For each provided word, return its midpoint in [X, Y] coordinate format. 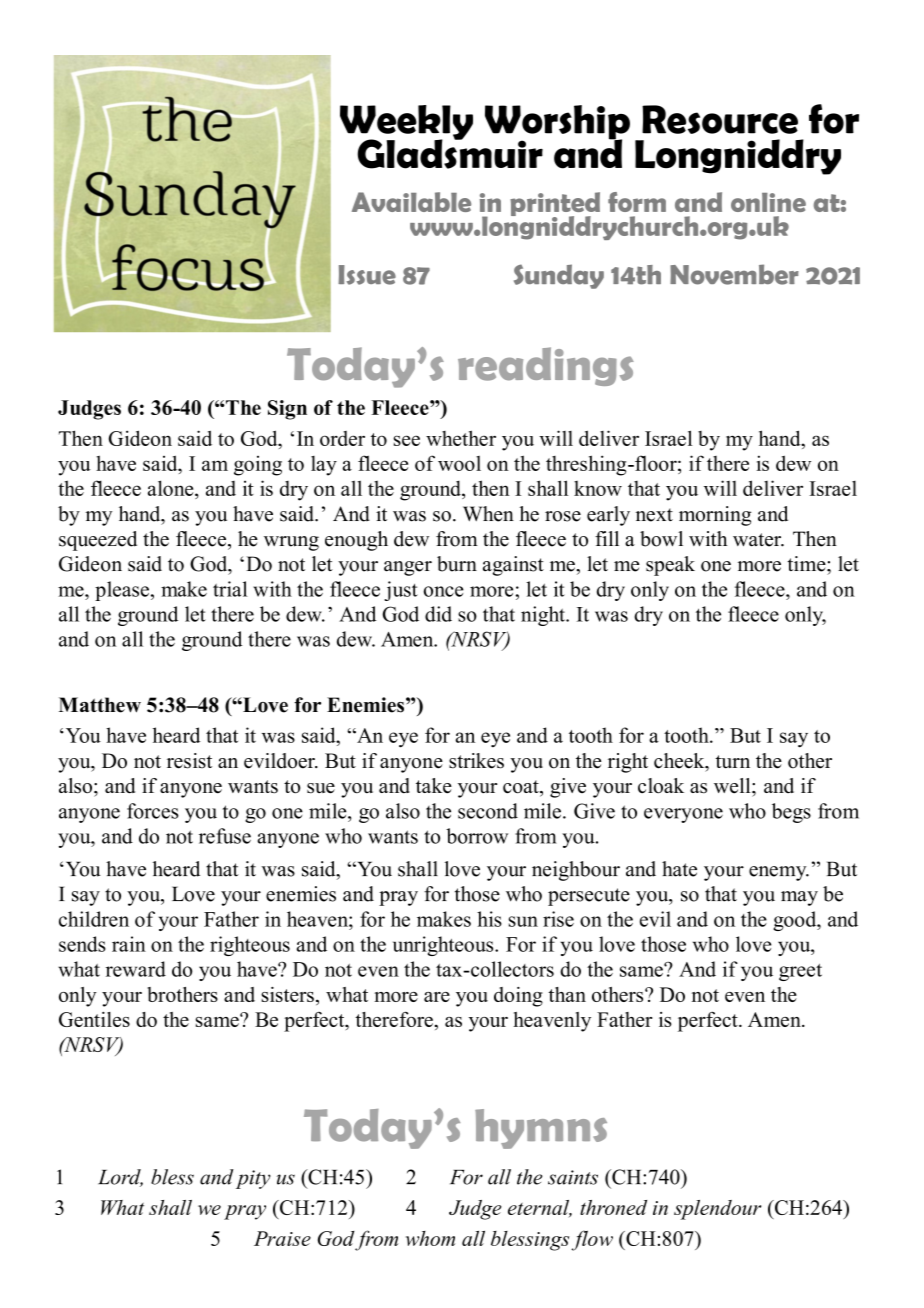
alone [172, 488]
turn [733, 762]
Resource [720, 119]
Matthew [100, 705]
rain [129, 944]
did [438, 614]
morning [715, 516]
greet [800, 972]
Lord [120, 1178]
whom [430, 1238]
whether [461, 438]
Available [411, 202]
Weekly [406, 123]
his [489, 919]
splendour [718, 1210]
